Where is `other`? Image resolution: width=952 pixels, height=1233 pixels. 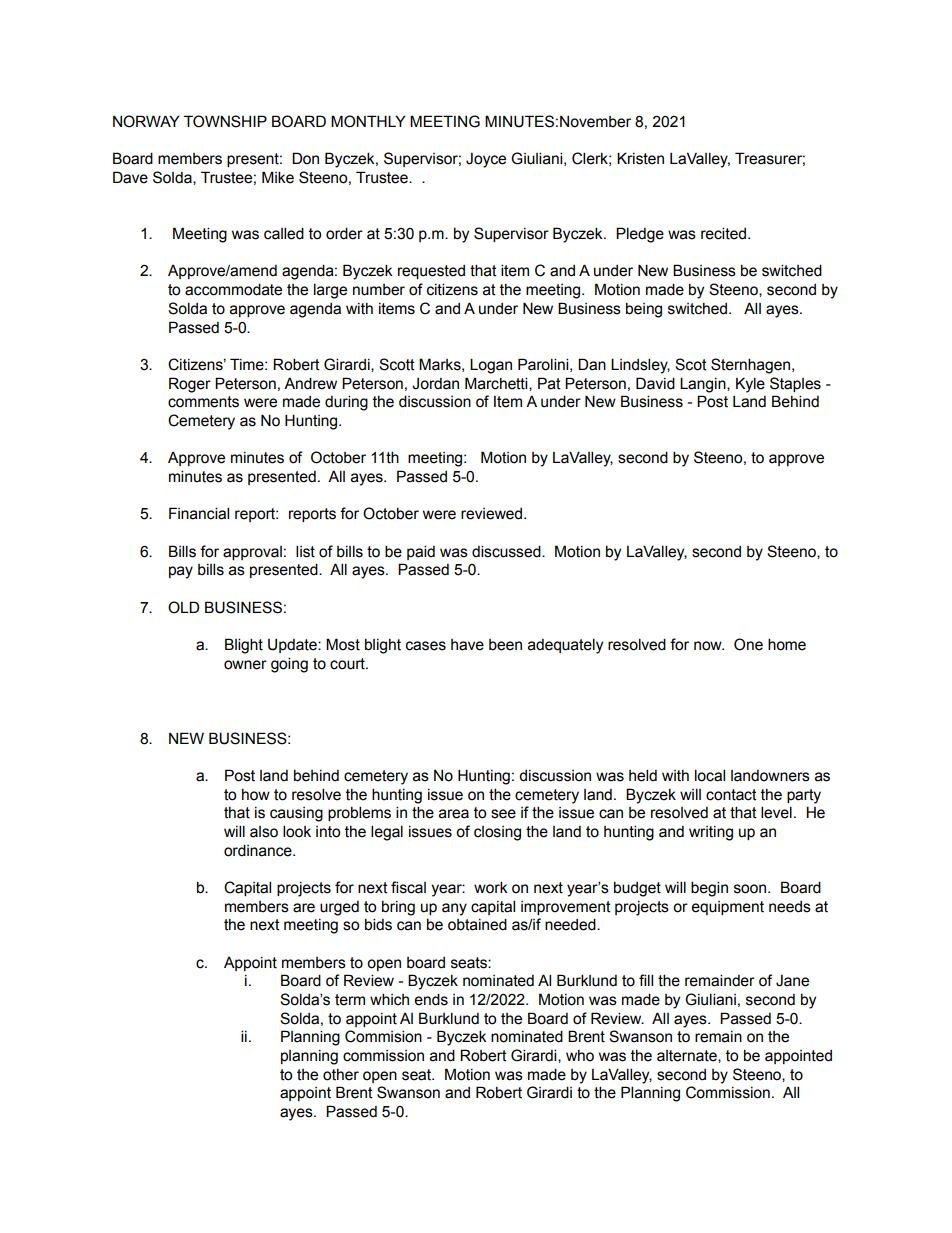 other is located at coordinates (341, 1075).
